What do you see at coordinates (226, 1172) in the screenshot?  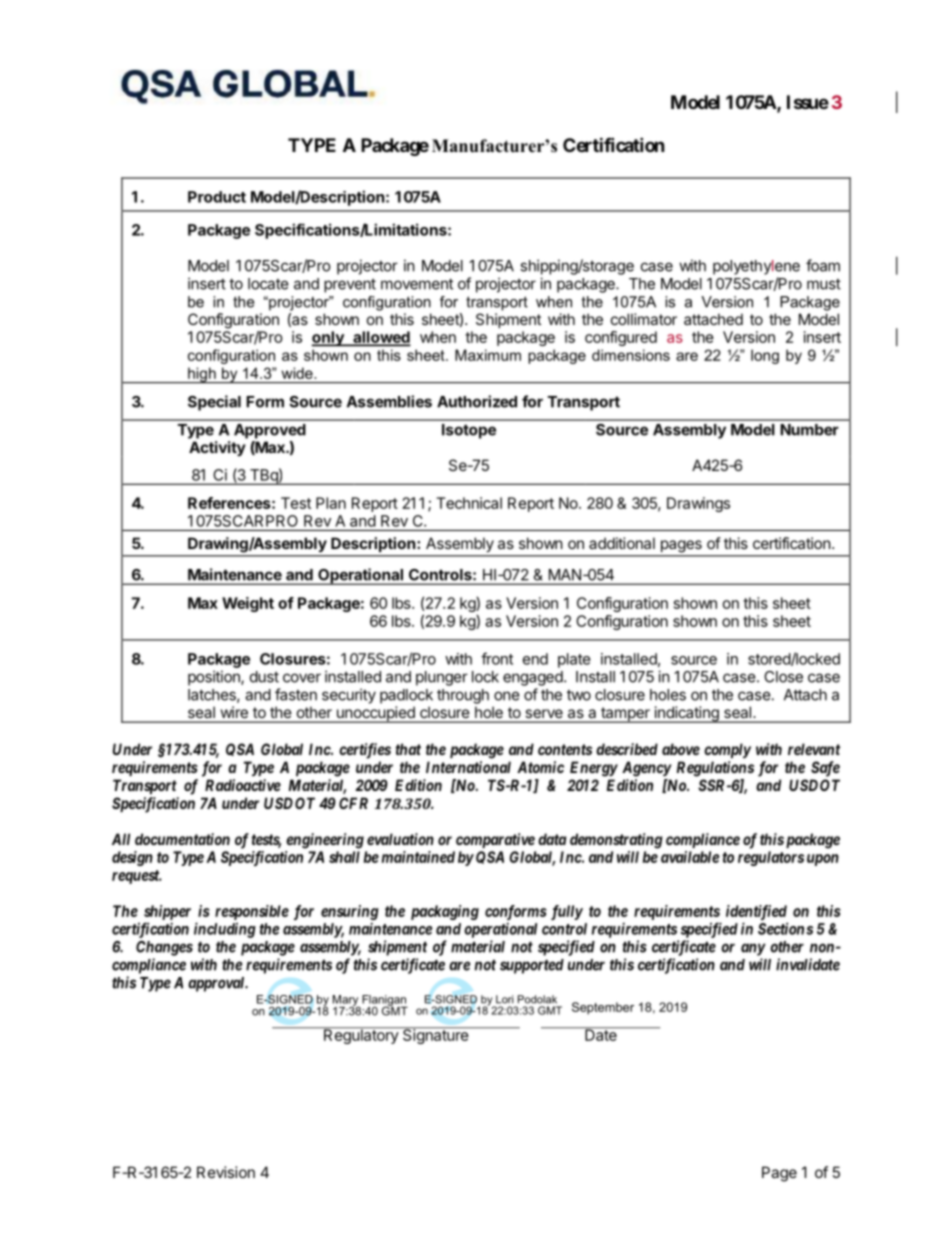 I see `Revision` at bounding box center [226, 1172].
